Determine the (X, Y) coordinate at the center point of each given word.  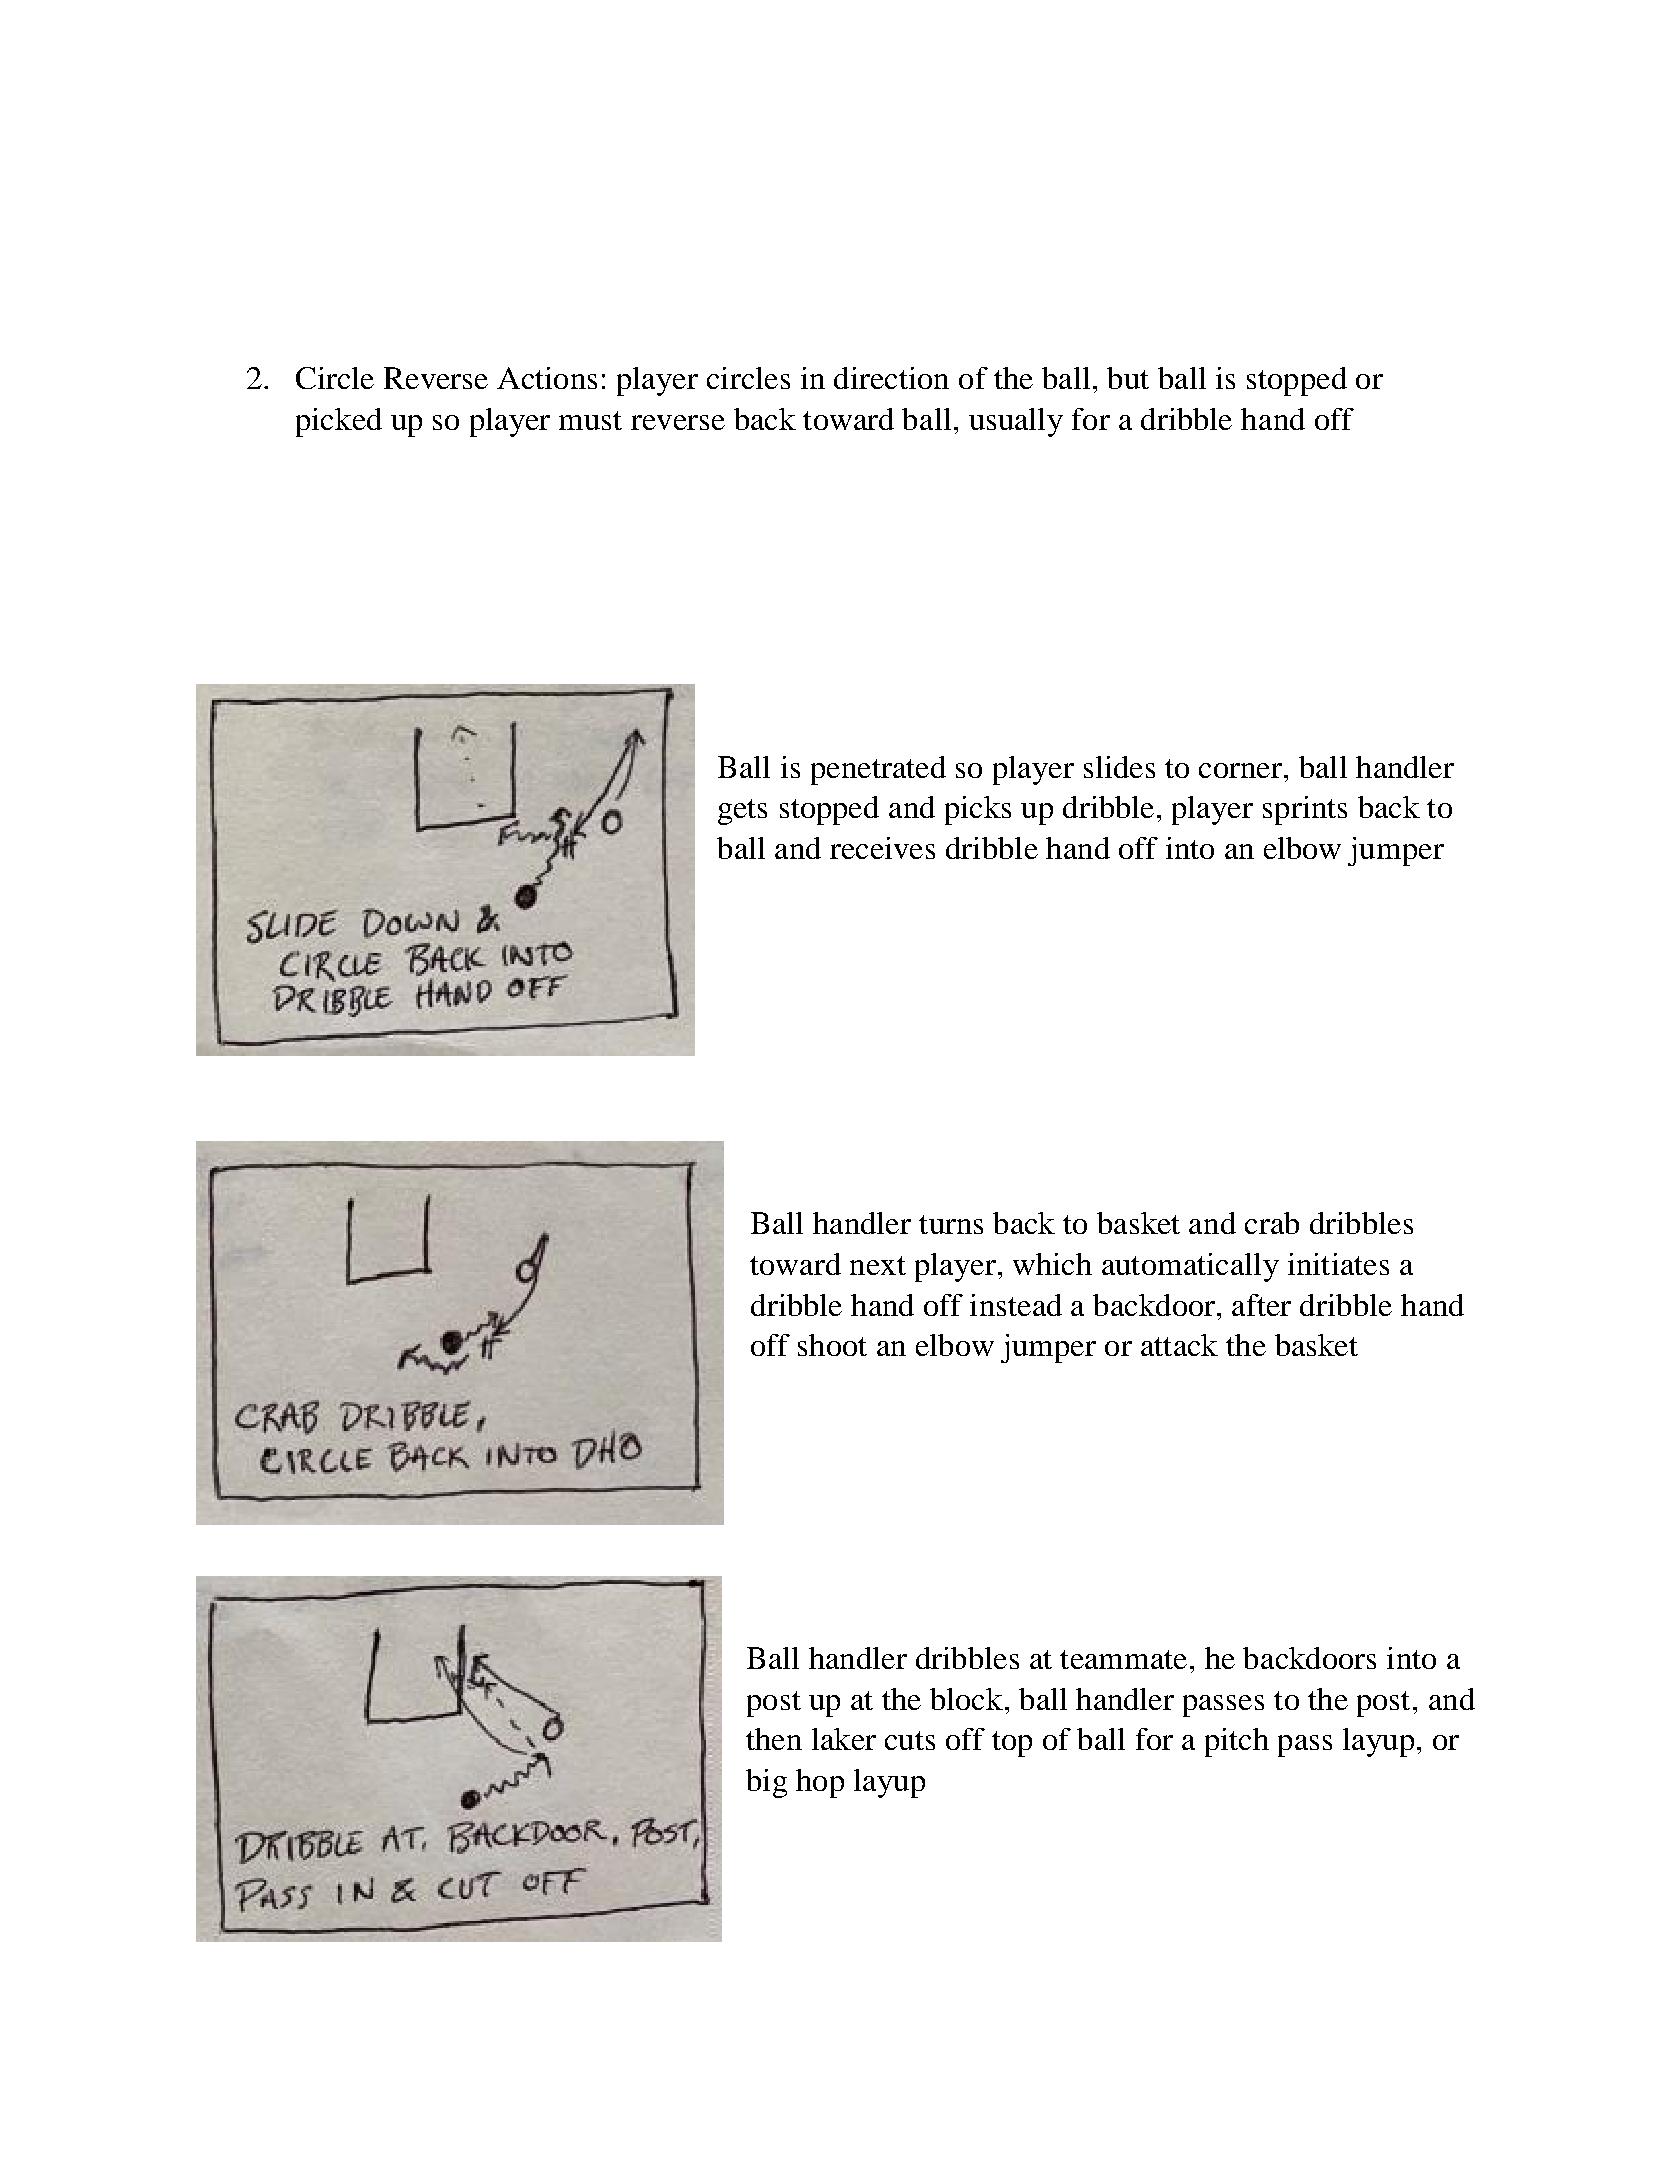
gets (742, 812)
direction (891, 378)
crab (1272, 1223)
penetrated (878, 770)
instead (1016, 1305)
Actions (547, 378)
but (1128, 378)
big (766, 1783)
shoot (832, 1345)
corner (1242, 770)
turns (951, 1224)
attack (1179, 1345)
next (878, 1265)
